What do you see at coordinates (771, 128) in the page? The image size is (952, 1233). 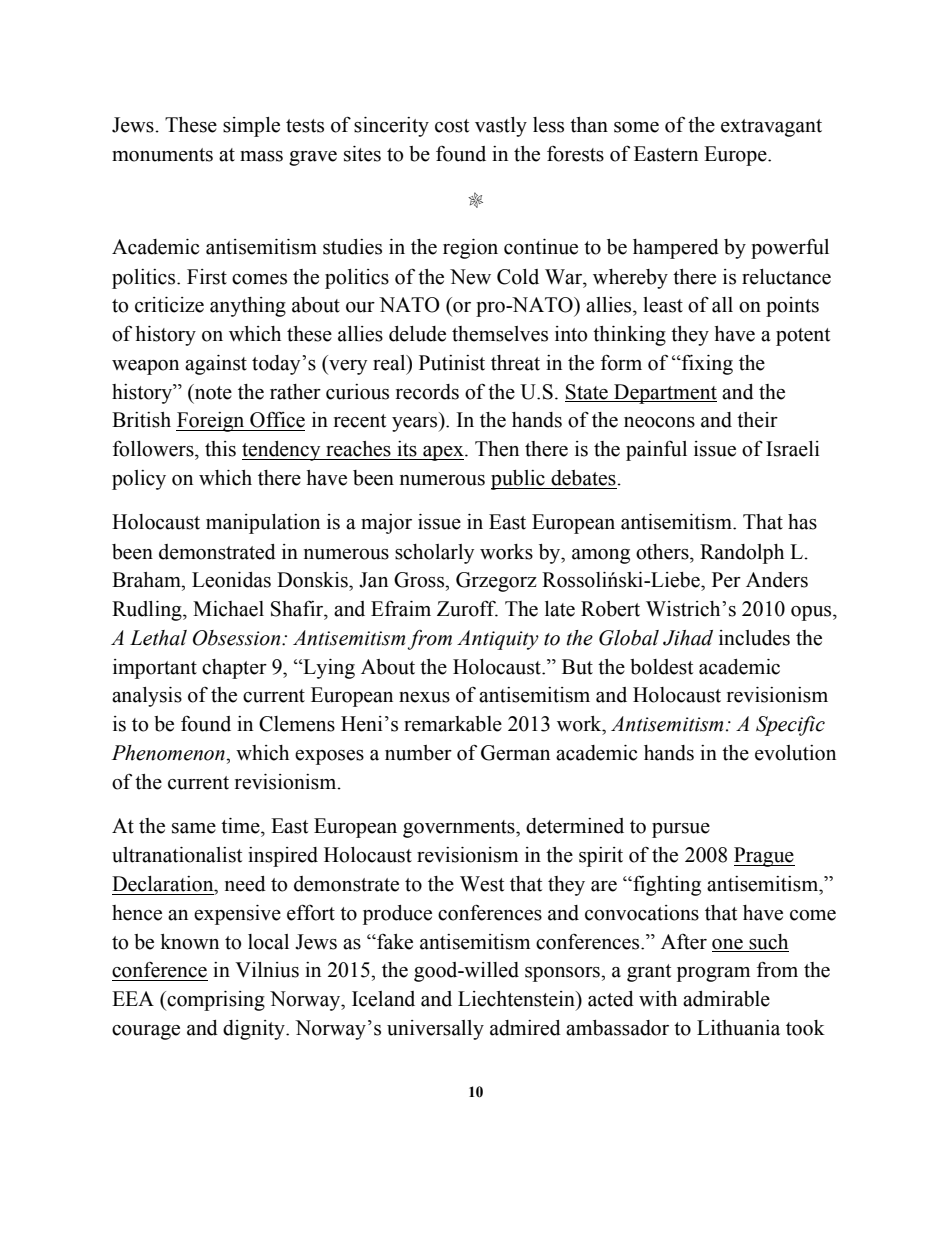 I see `extravagant` at bounding box center [771, 128].
